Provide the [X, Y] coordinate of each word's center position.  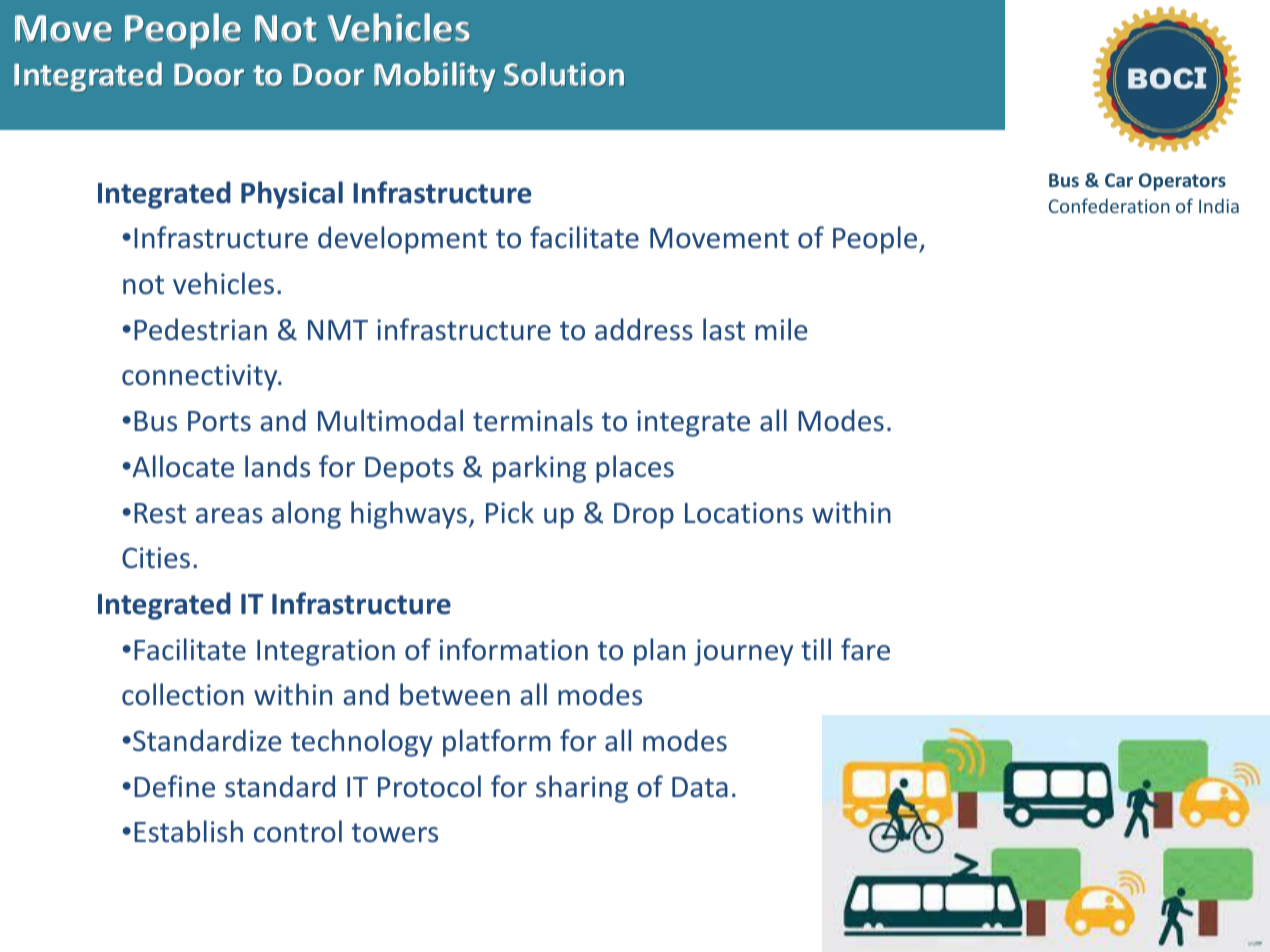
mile [781, 329]
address [644, 329]
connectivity [201, 377]
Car [1119, 180]
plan [659, 652]
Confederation [1109, 205]
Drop [644, 516]
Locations [744, 513]
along [306, 515]
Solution [564, 74]
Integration [326, 652]
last [724, 329]
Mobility [434, 77]
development [402, 240]
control [298, 831]
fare [865, 649]
